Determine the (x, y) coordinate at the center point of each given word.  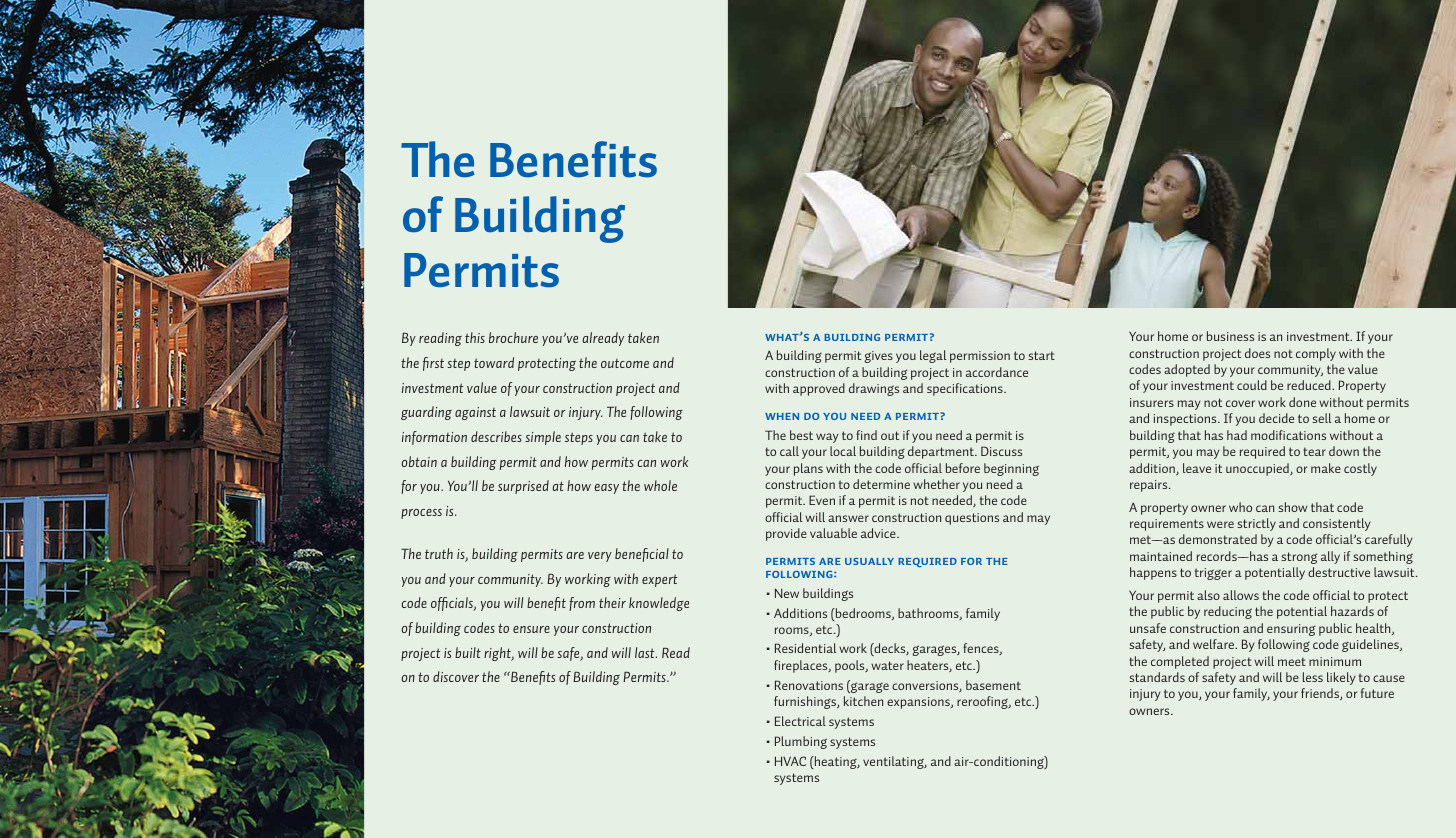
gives (878, 357)
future (1377, 693)
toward (494, 362)
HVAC (790, 761)
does (1257, 353)
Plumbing (801, 742)
